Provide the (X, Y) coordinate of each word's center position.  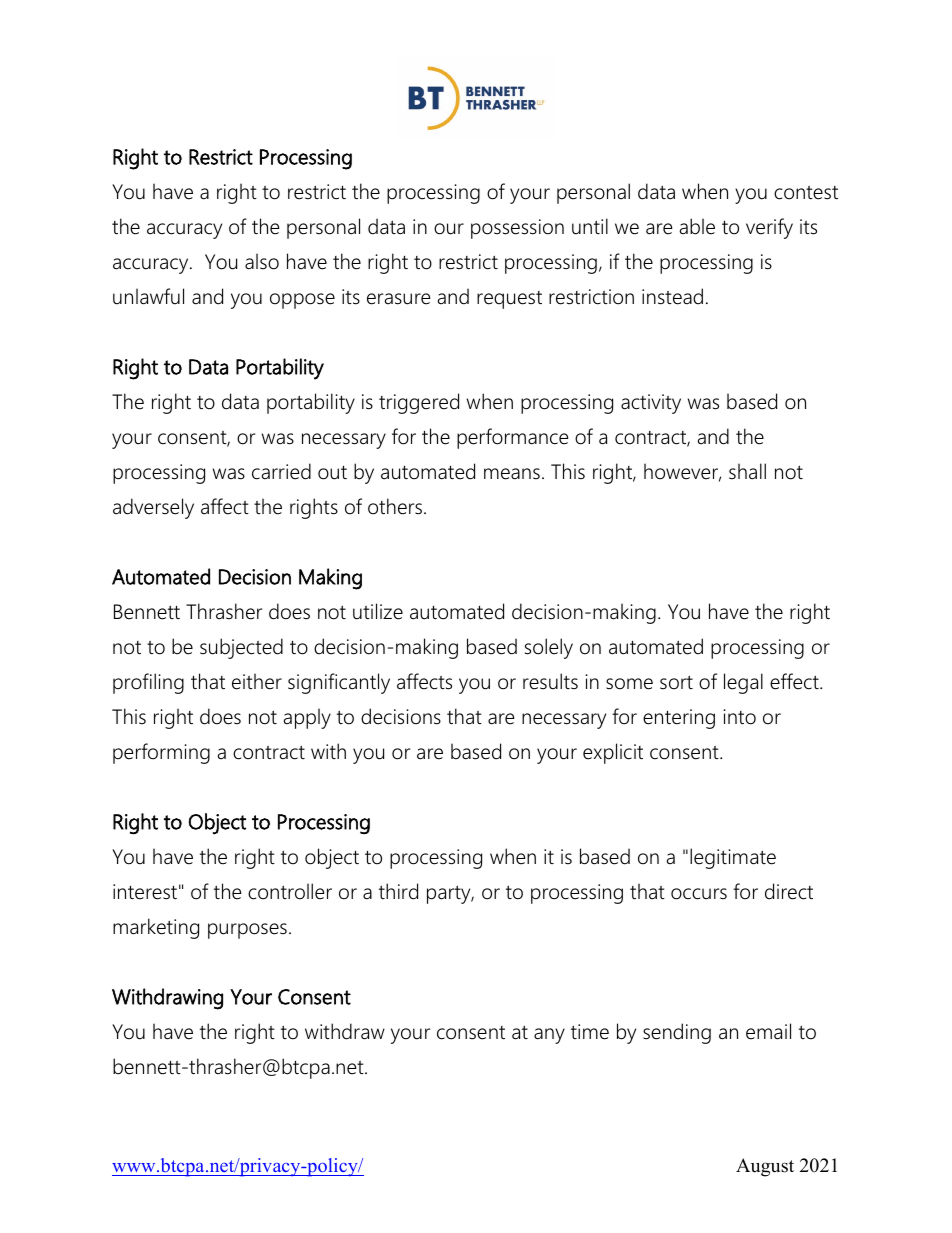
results (550, 681)
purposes (247, 931)
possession (517, 229)
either (257, 681)
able (697, 226)
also (262, 261)
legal (743, 683)
